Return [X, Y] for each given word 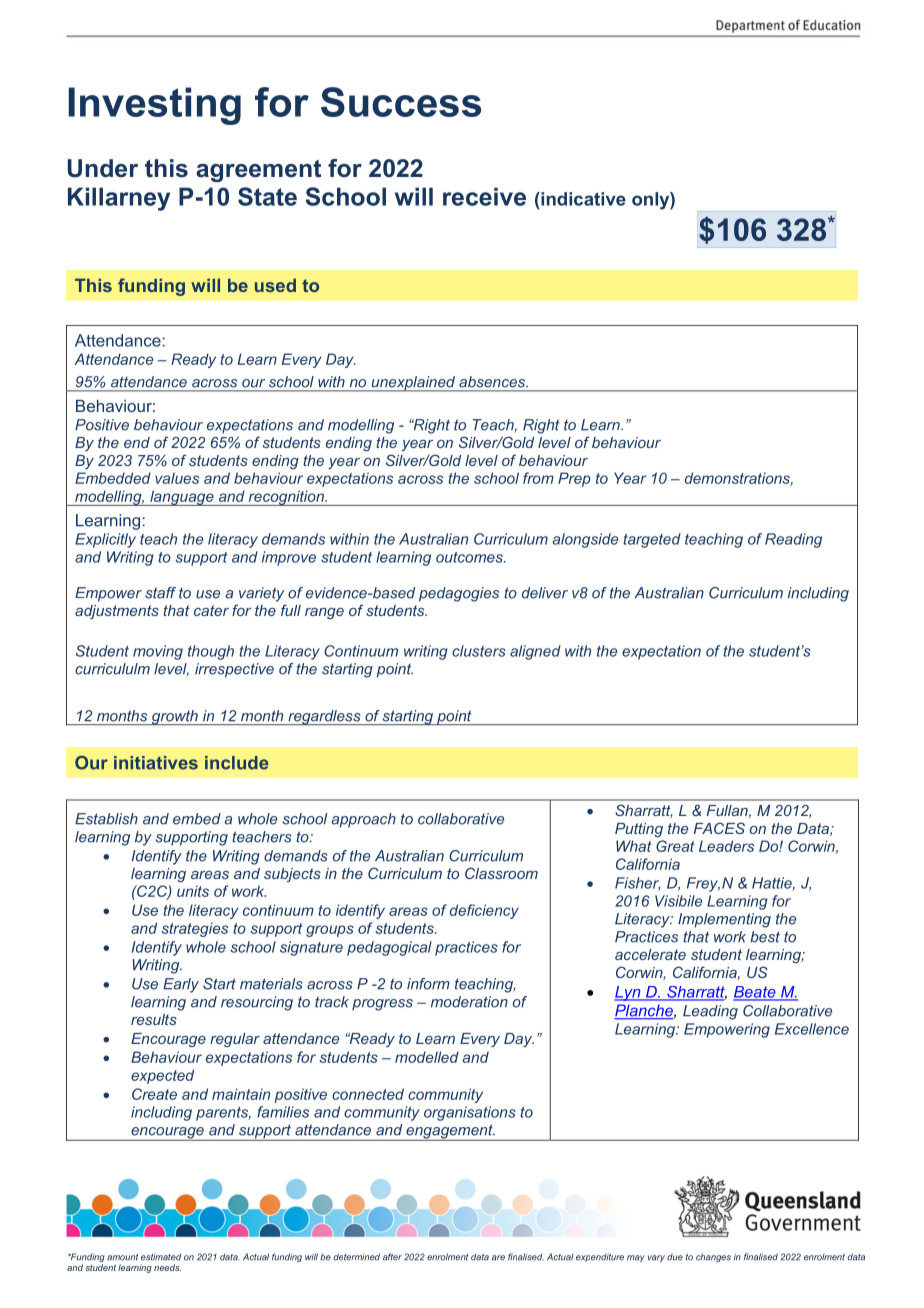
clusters [479, 651]
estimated [161, 1257]
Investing [154, 106]
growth [175, 717]
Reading [793, 540]
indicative [582, 199]
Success [401, 102]
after [392, 1257]
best [765, 937]
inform [428, 984]
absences [493, 381]
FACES [719, 828]
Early [181, 985]
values [177, 478]
